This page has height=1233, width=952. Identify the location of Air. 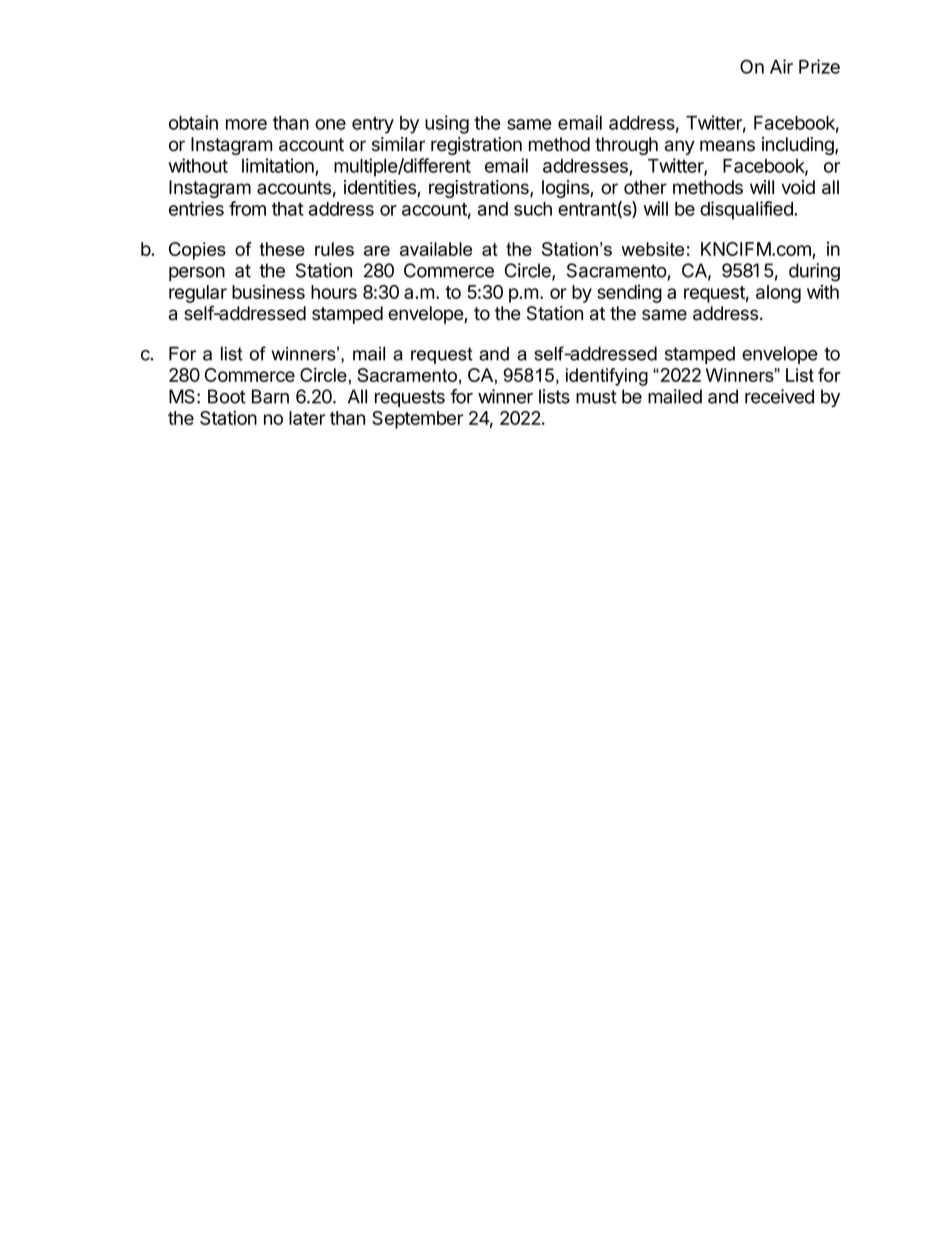
(781, 66).
